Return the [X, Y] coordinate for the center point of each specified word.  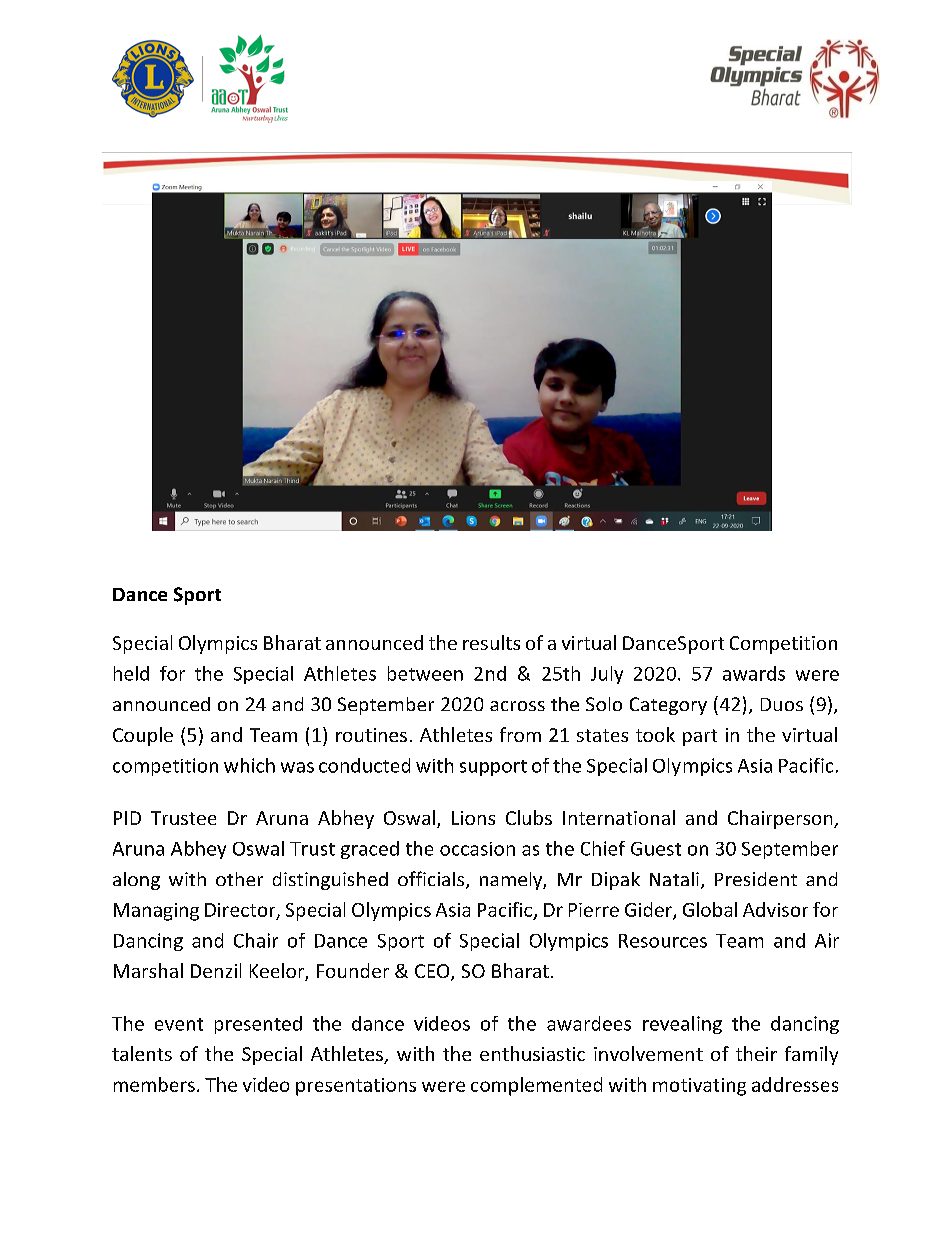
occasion [477, 849]
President [756, 879]
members [154, 1084]
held [131, 673]
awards [754, 673]
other [239, 879]
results [491, 642]
